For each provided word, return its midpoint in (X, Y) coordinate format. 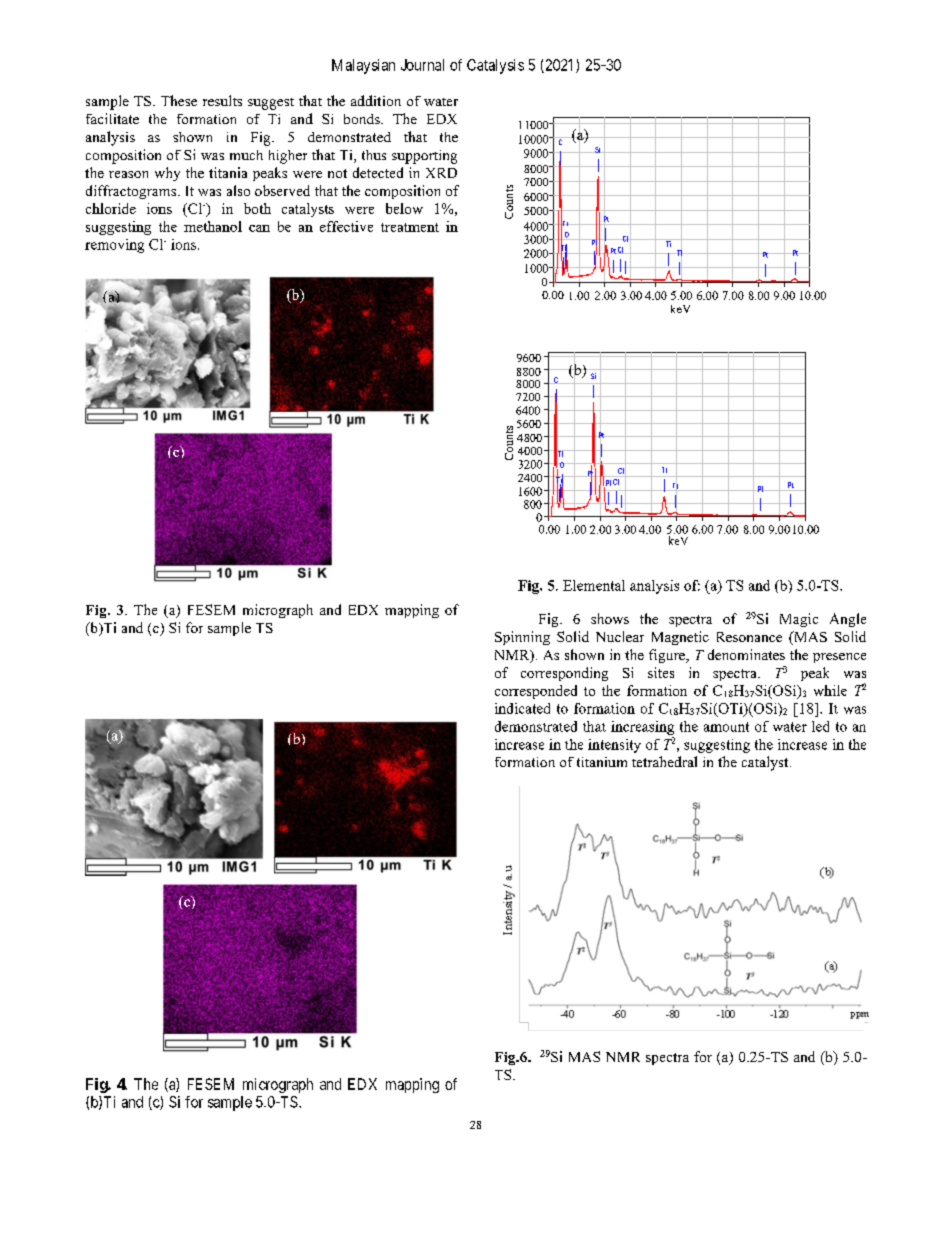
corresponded (536, 692)
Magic (799, 620)
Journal (422, 65)
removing (114, 246)
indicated (522, 708)
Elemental (594, 585)
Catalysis (495, 66)
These (179, 100)
